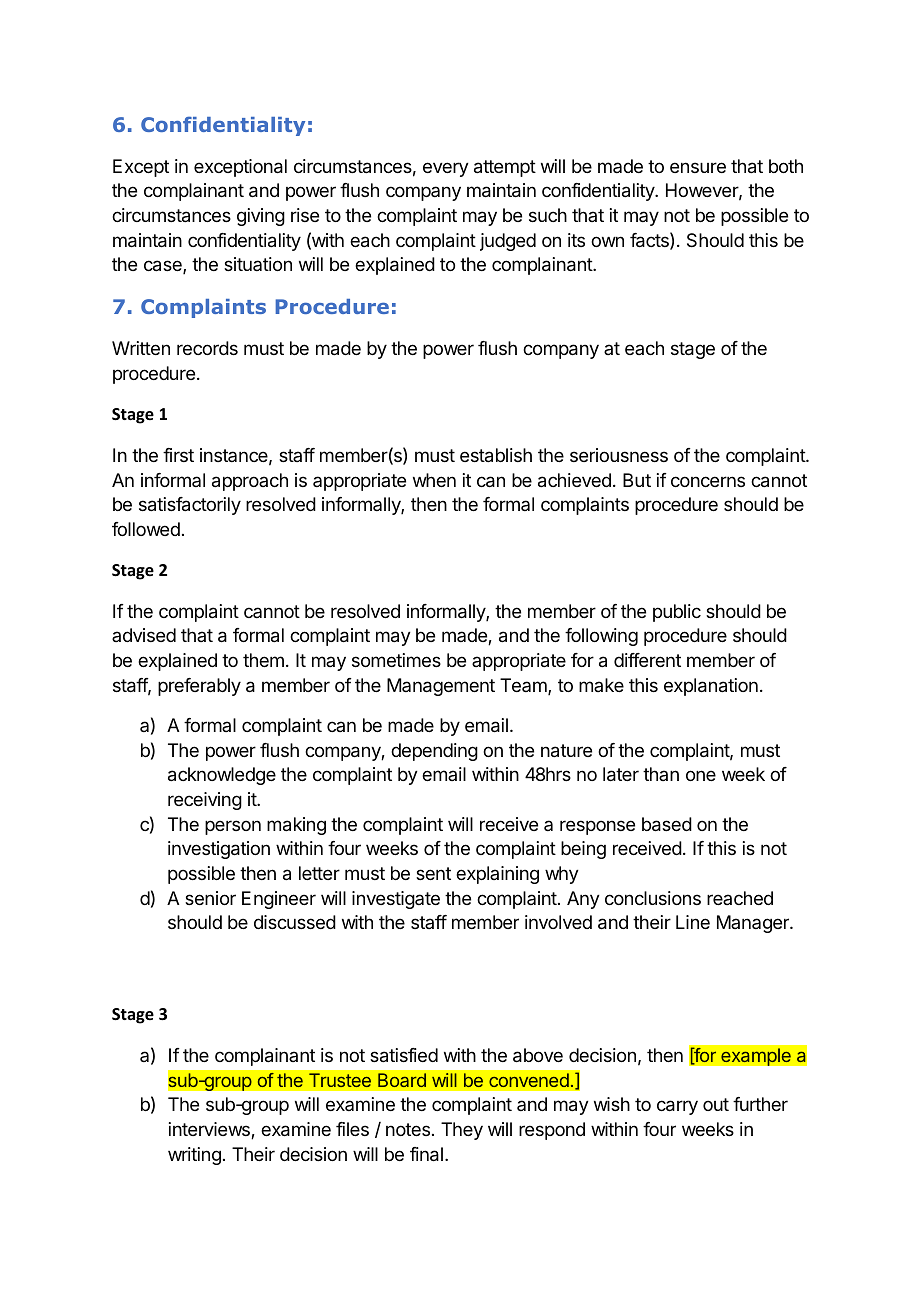 The width and height of the document is (924, 1308). What do you see at coordinates (261, 217) in the document?
I see `giving` at bounding box center [261, 217].
